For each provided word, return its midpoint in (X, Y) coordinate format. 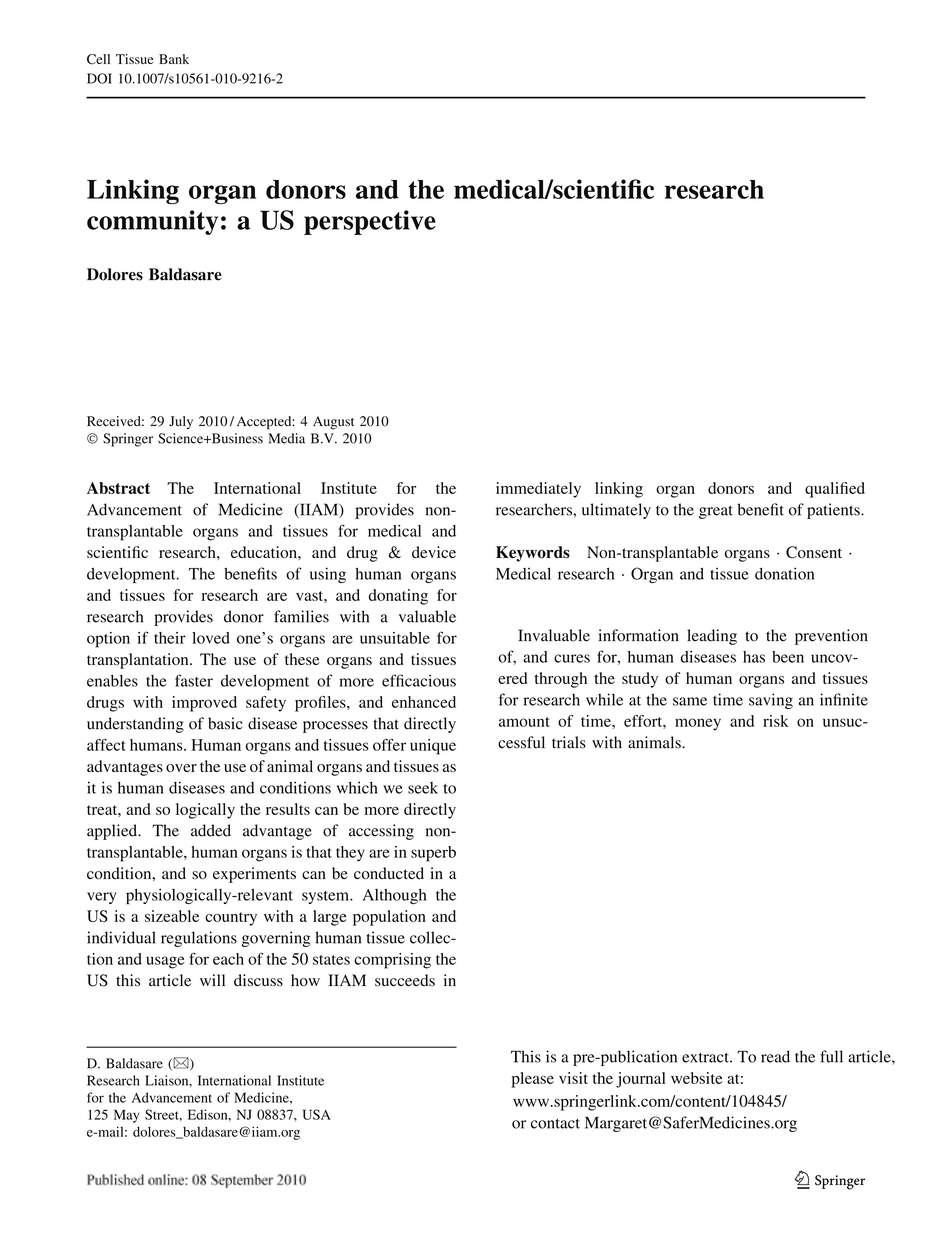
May (127, 1116)
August (333, 423)
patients (834, 511)
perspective (370, 222)
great (716, 512)
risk (776, 721)
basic (225, 723)
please (533, 1080)
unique (433, 747)
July (181, 422)
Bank (174, 59)
